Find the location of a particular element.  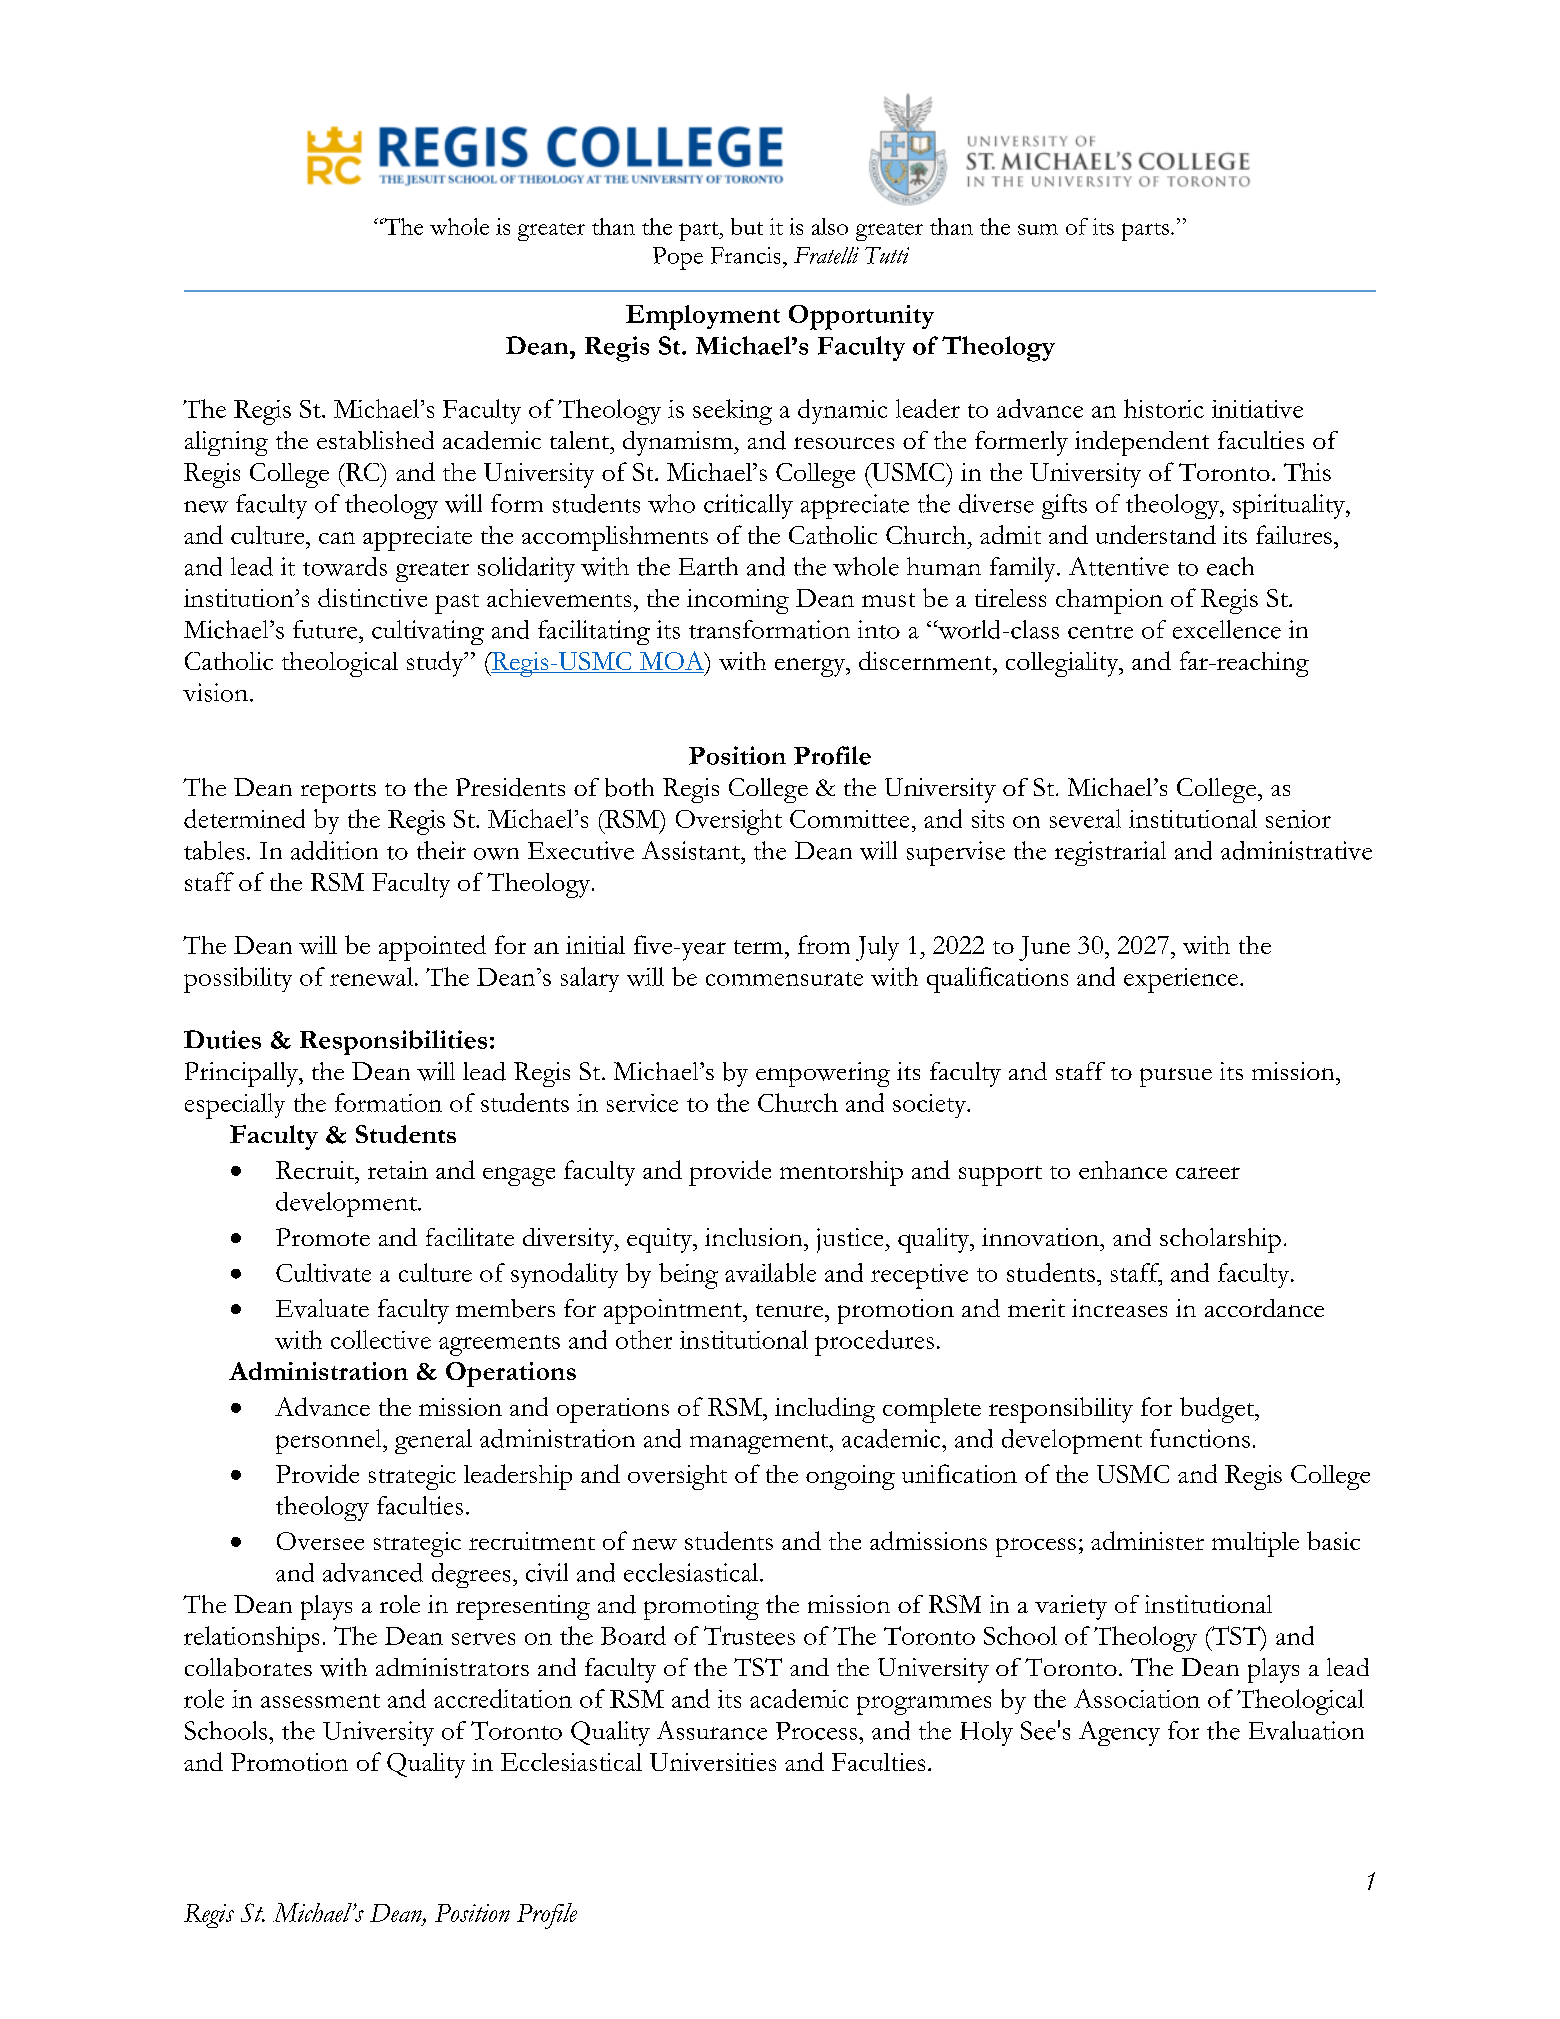

assessment is located at coordinates (320, 1701).
